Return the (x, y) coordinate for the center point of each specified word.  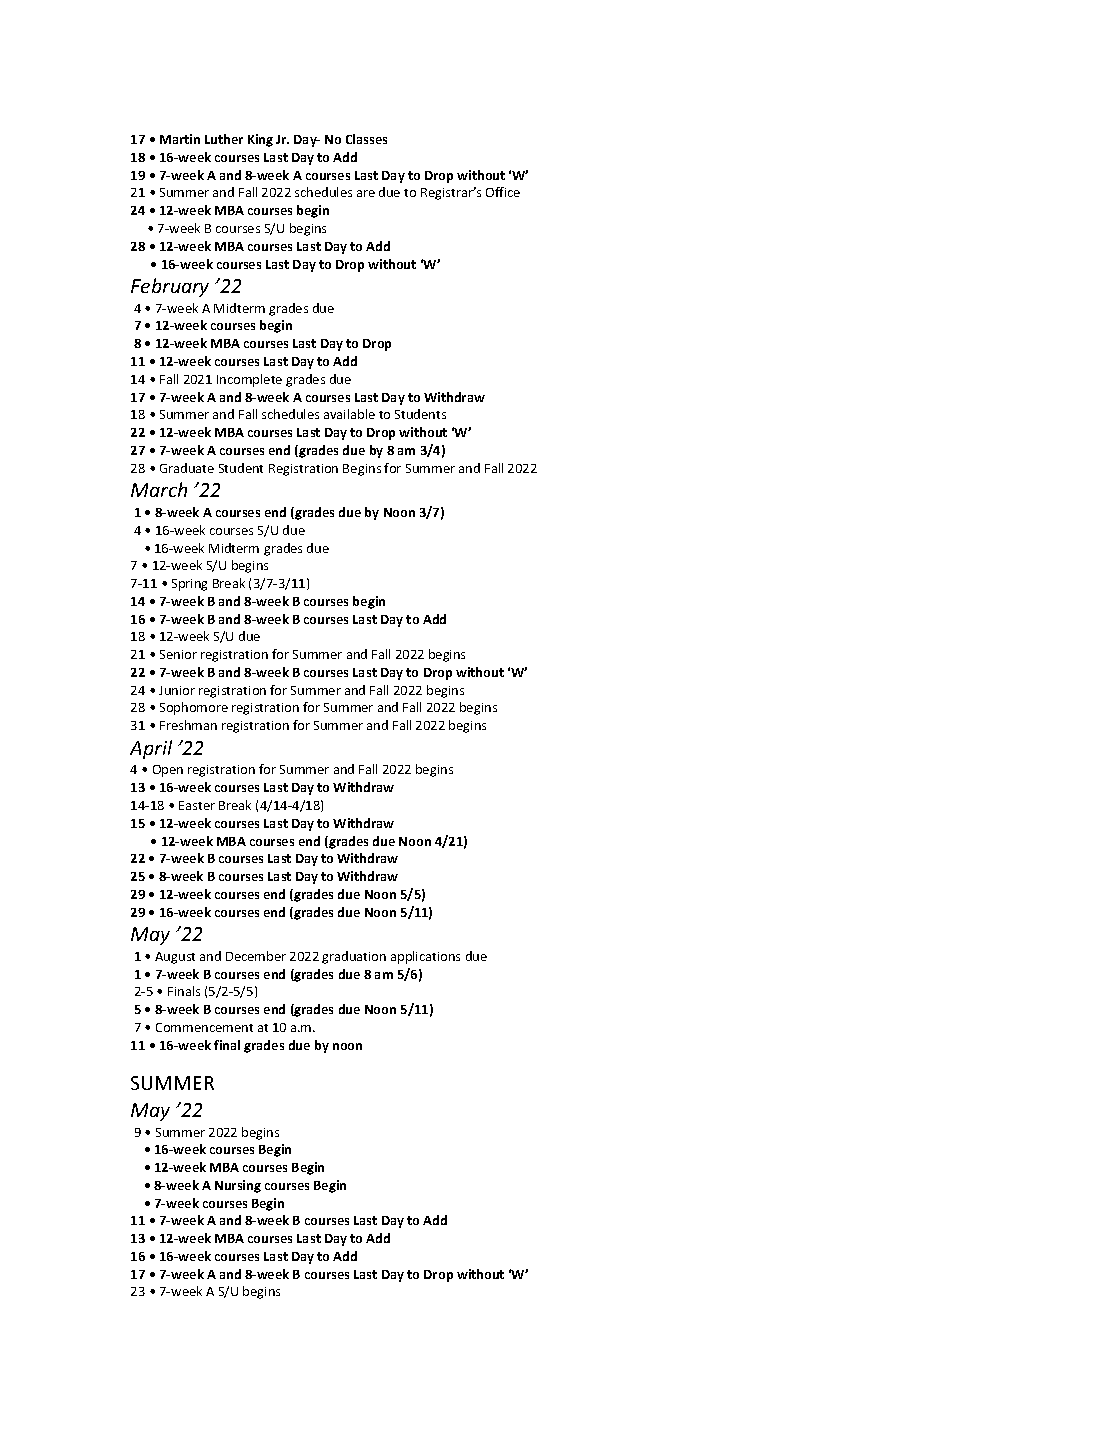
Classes (366, 139)
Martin (180, 139)
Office (503, 192)
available (349, 414)
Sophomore (194, 708)
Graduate (187, 468)
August (175, 958)
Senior (178, 654)
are (366, 193)
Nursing (238, 1186)
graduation (354, 957)
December (256, 956)
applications (425, 957)
